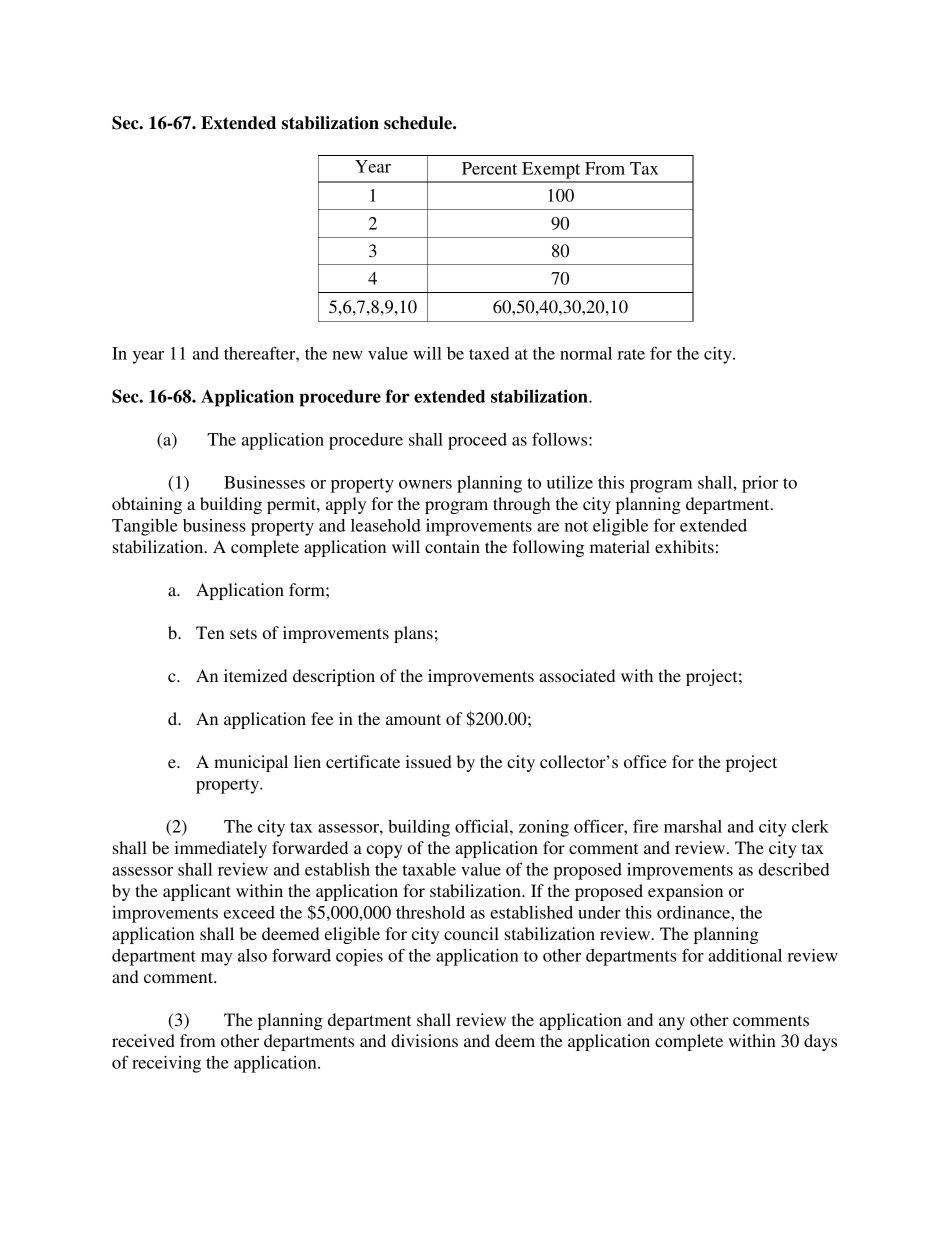 This screenshot has height=1233, width=952. I want to click on taxed, so click(489, 353).
